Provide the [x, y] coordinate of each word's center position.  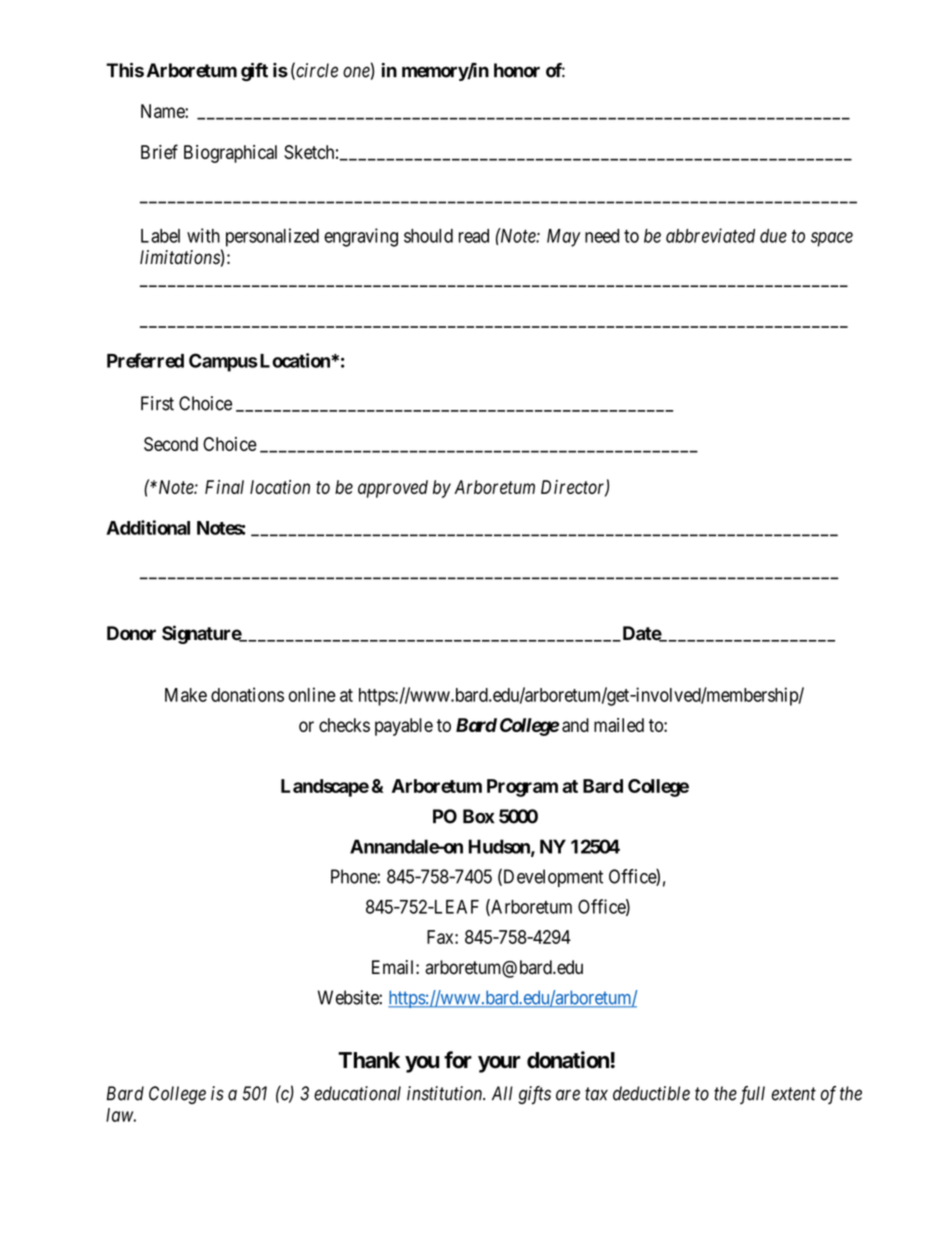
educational [357, 1093]
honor [517, 70]
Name [163, 111]
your [499, 1064]
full [752, 1095]
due [773, 236]
